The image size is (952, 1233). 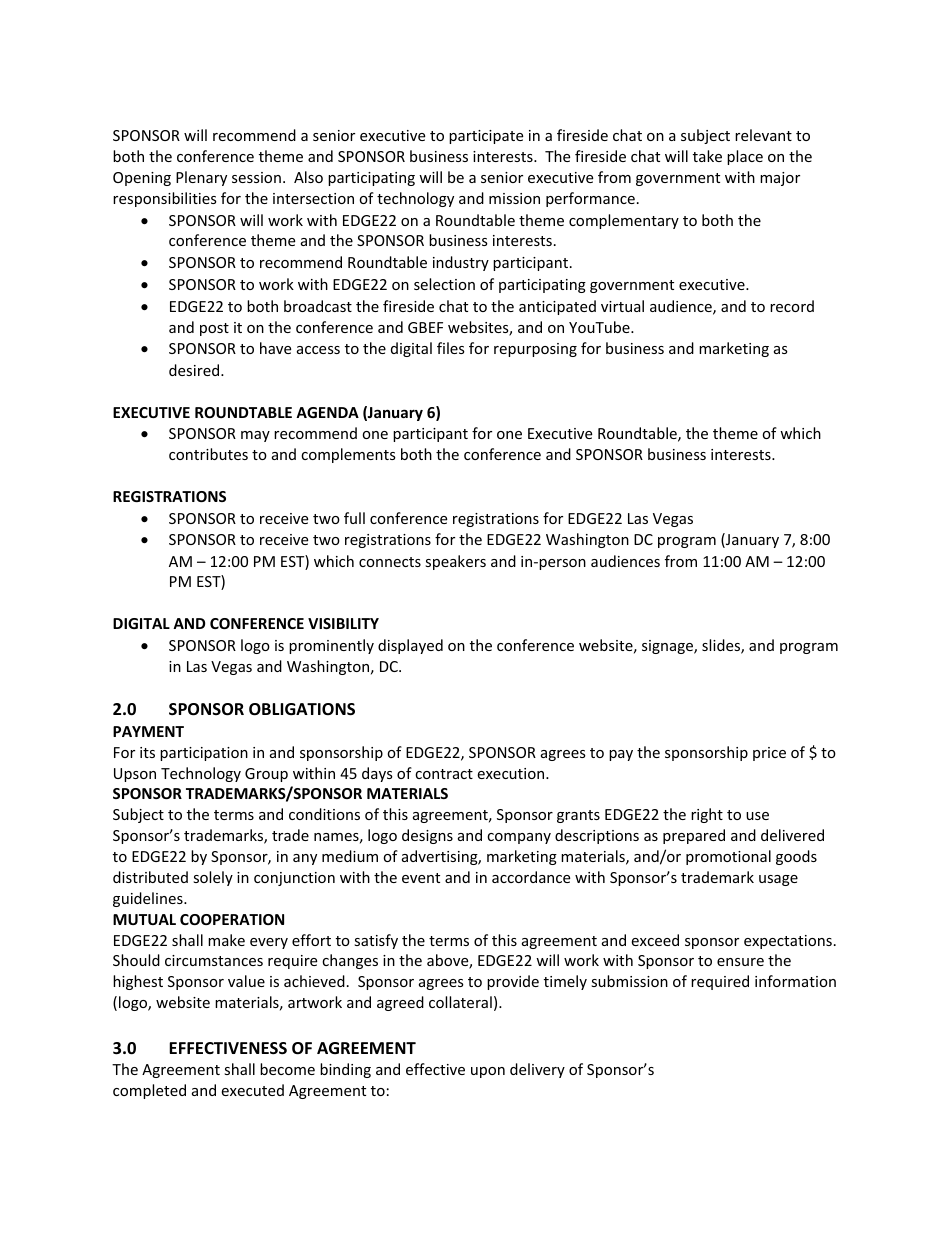 What do you see at coordinates (792, 306) in the page?
I see `record` at bounding box center [792, 306].
